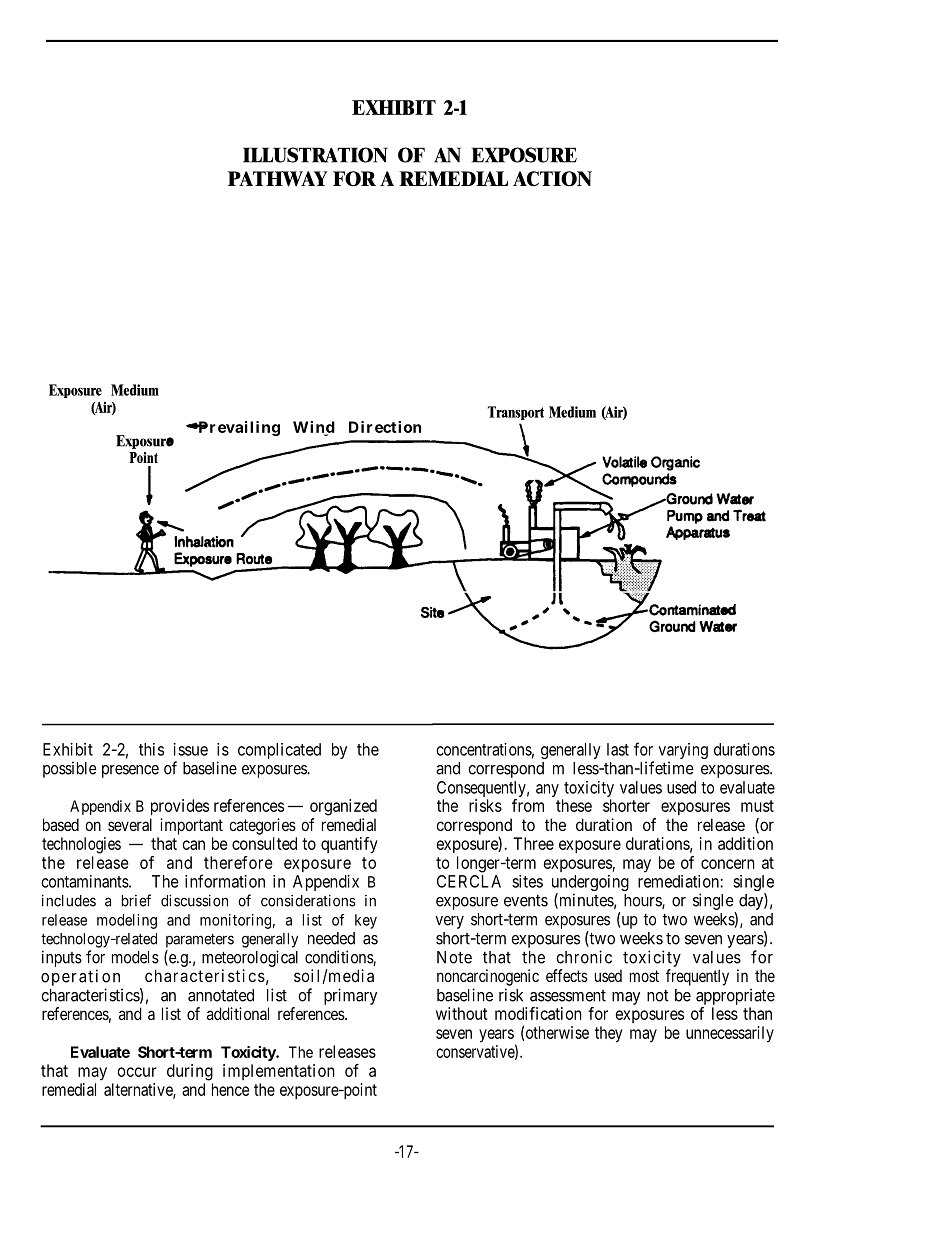 Image resolution: width=952 pixels, height=1250 pixels. I want to click on complicated, so click(279, 751).
